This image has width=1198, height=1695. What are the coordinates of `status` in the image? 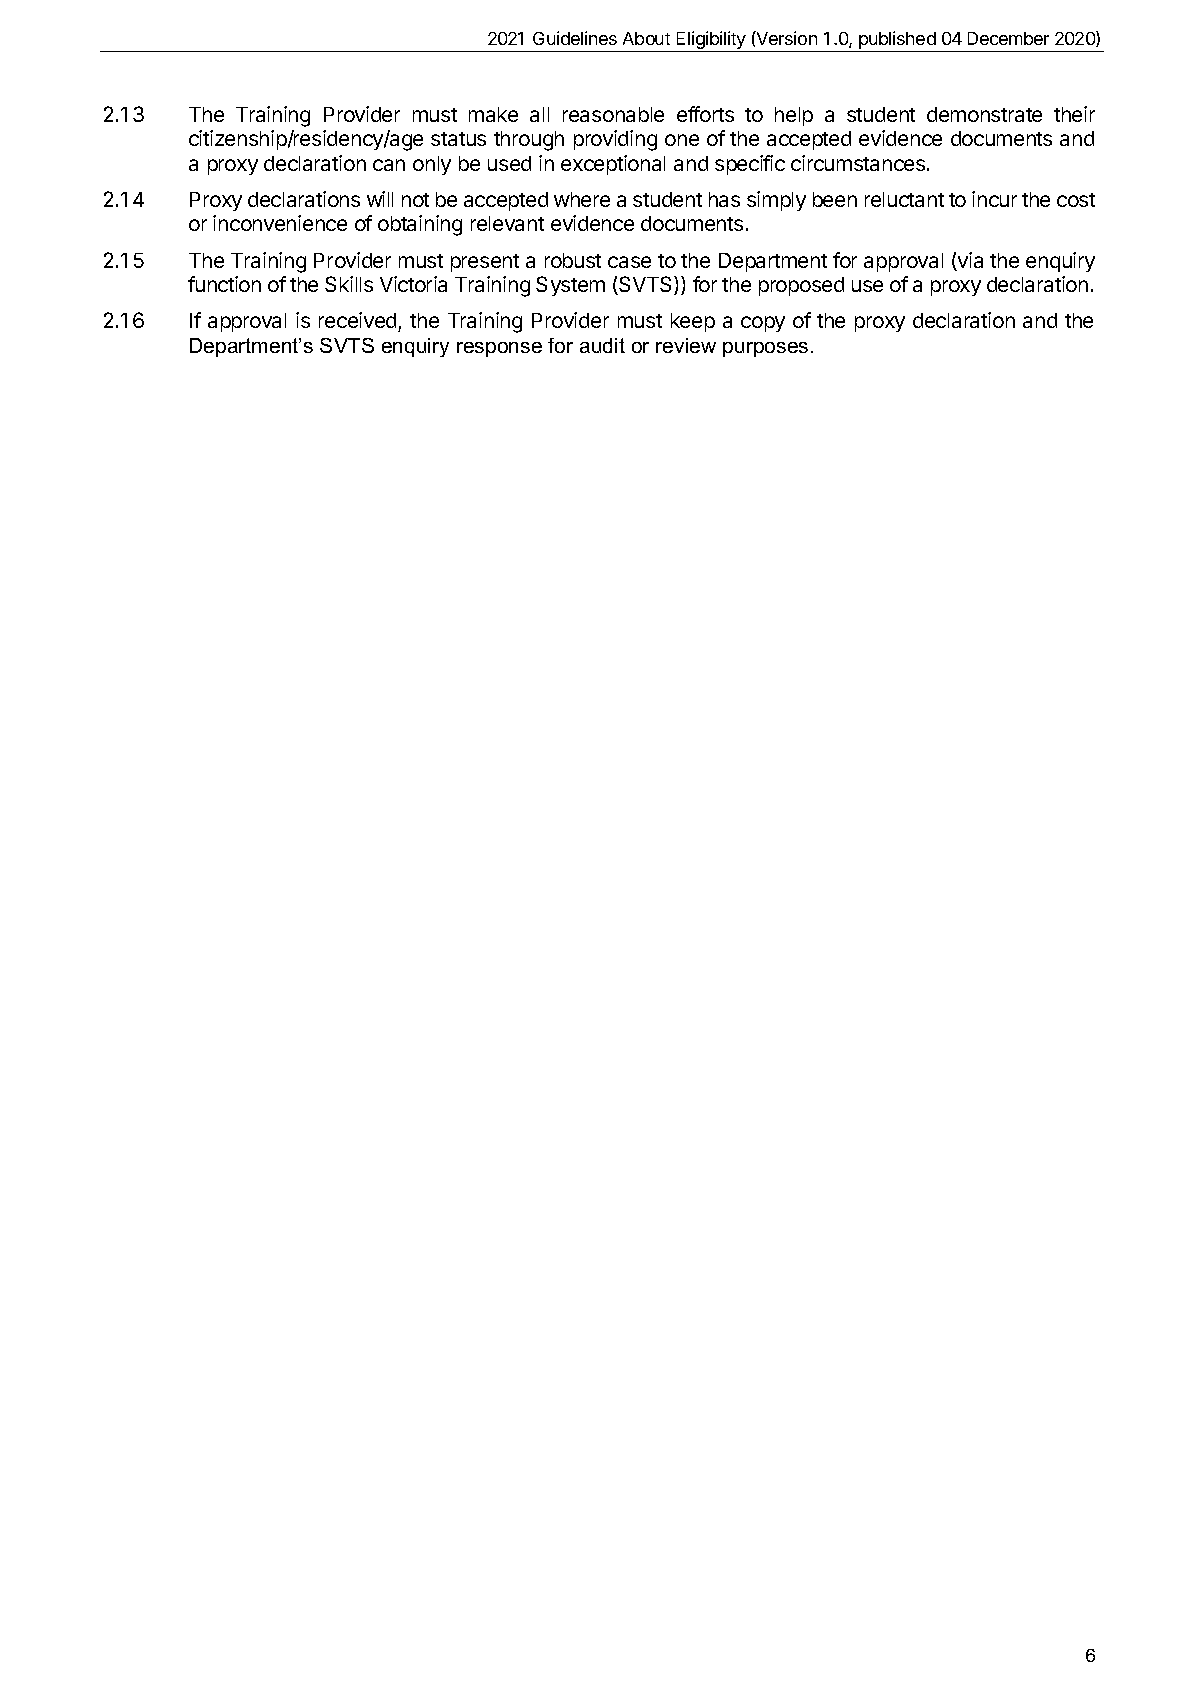 It's located at (458, 139).
